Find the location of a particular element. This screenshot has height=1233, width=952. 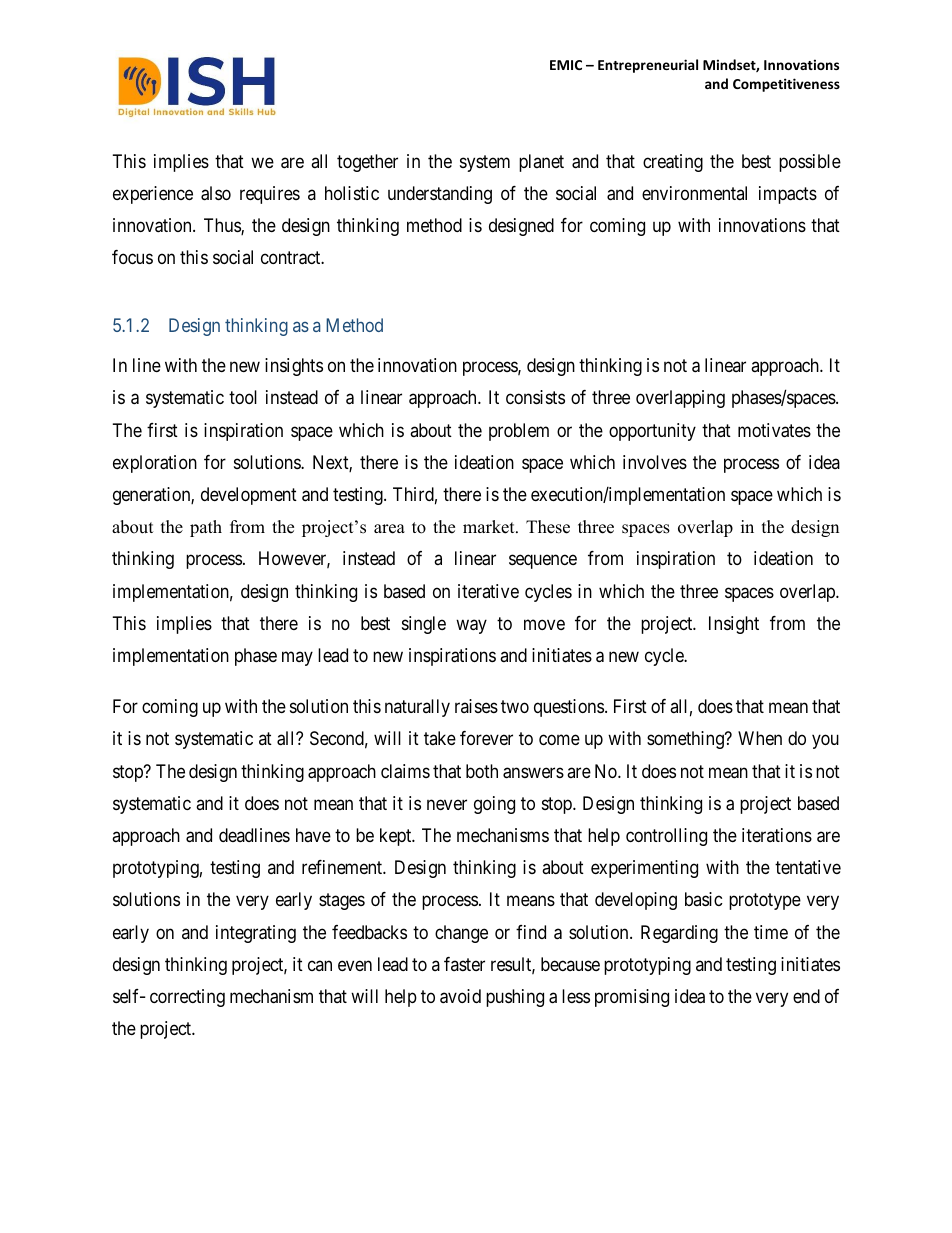

going is located at coordinates (494, 805).
